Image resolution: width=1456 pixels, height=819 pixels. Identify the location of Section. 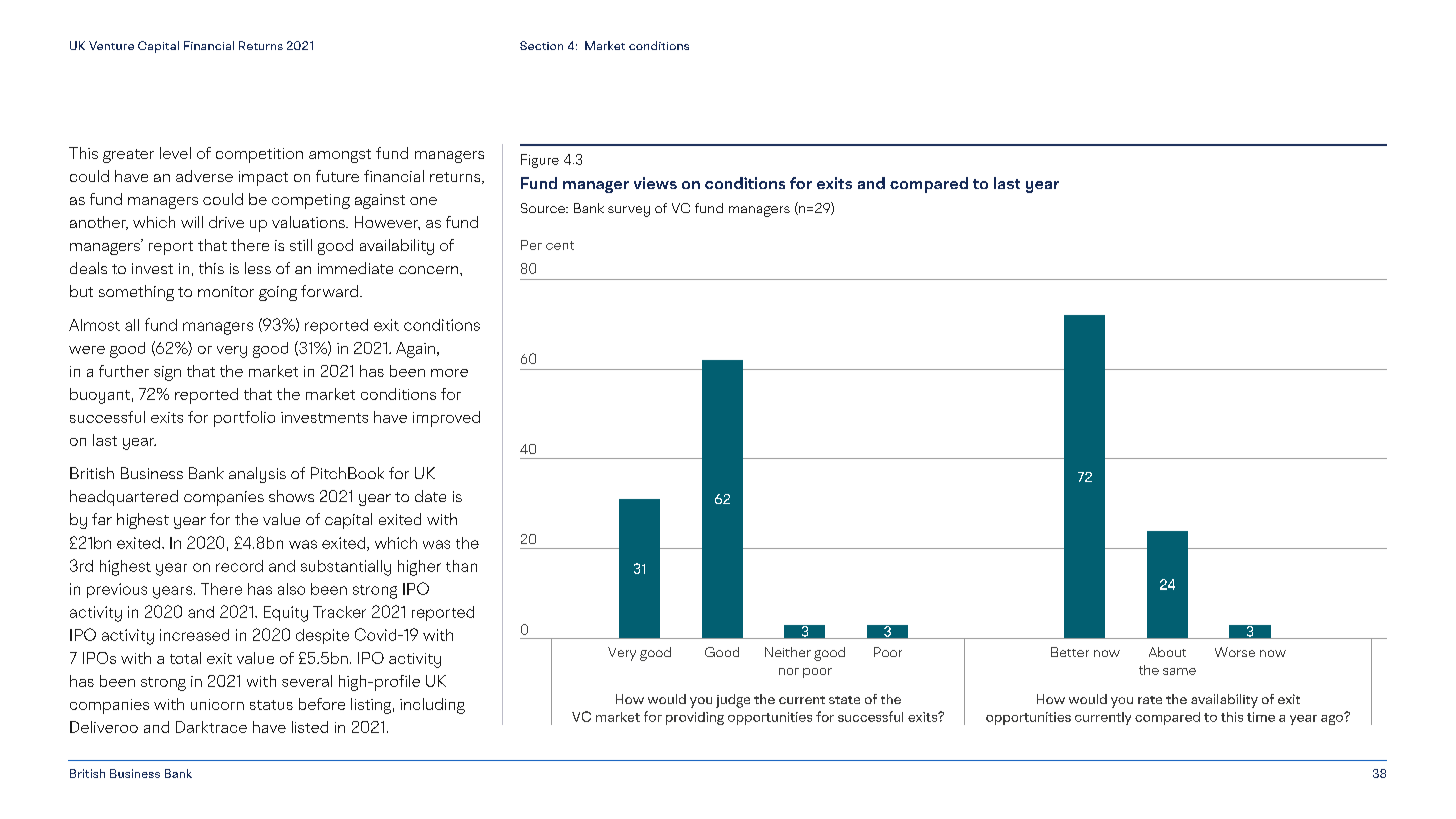
(541, 45).
